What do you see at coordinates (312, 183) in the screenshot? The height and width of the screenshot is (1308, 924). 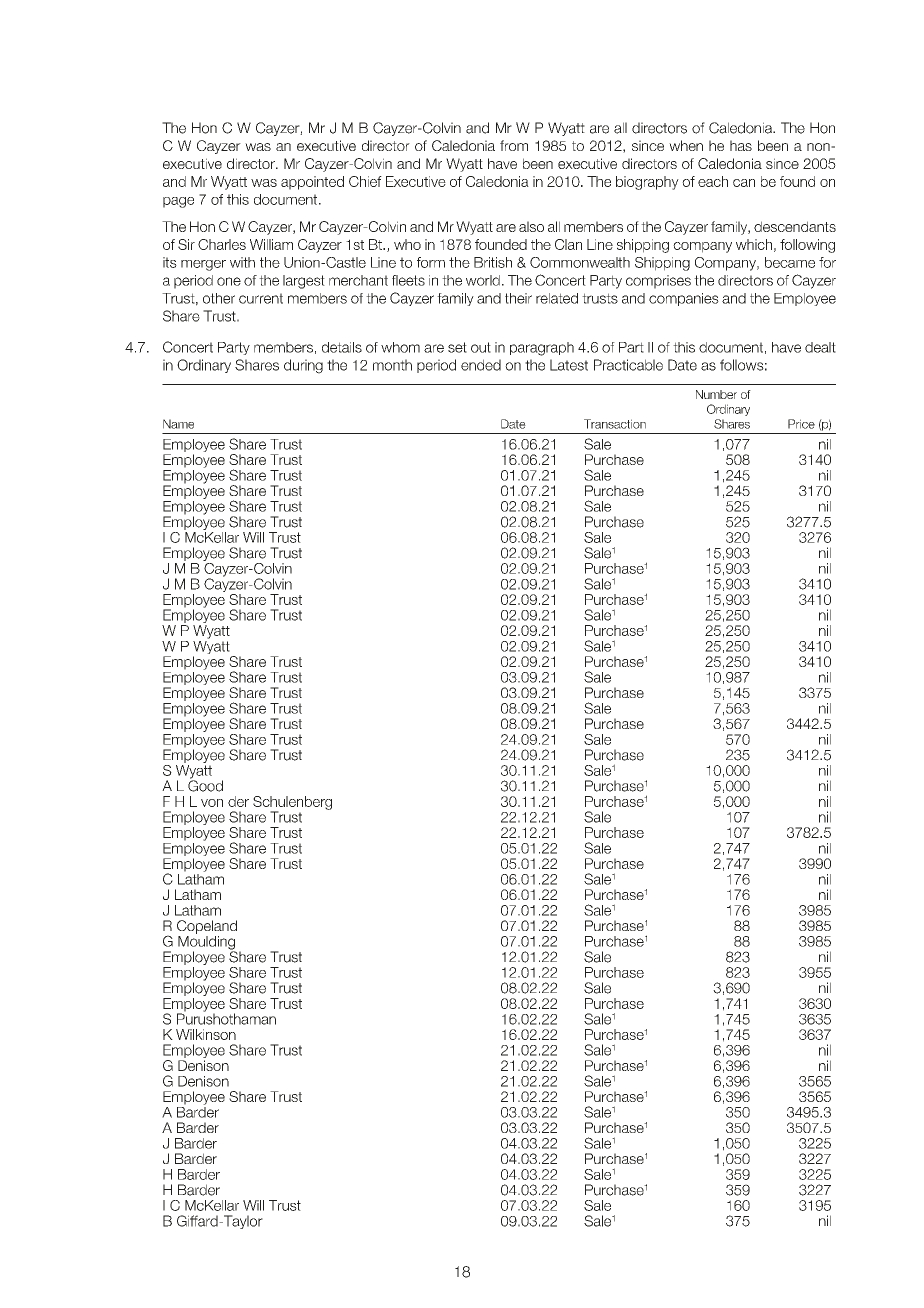 I see `appointed` at bounding box center [312, 183].
